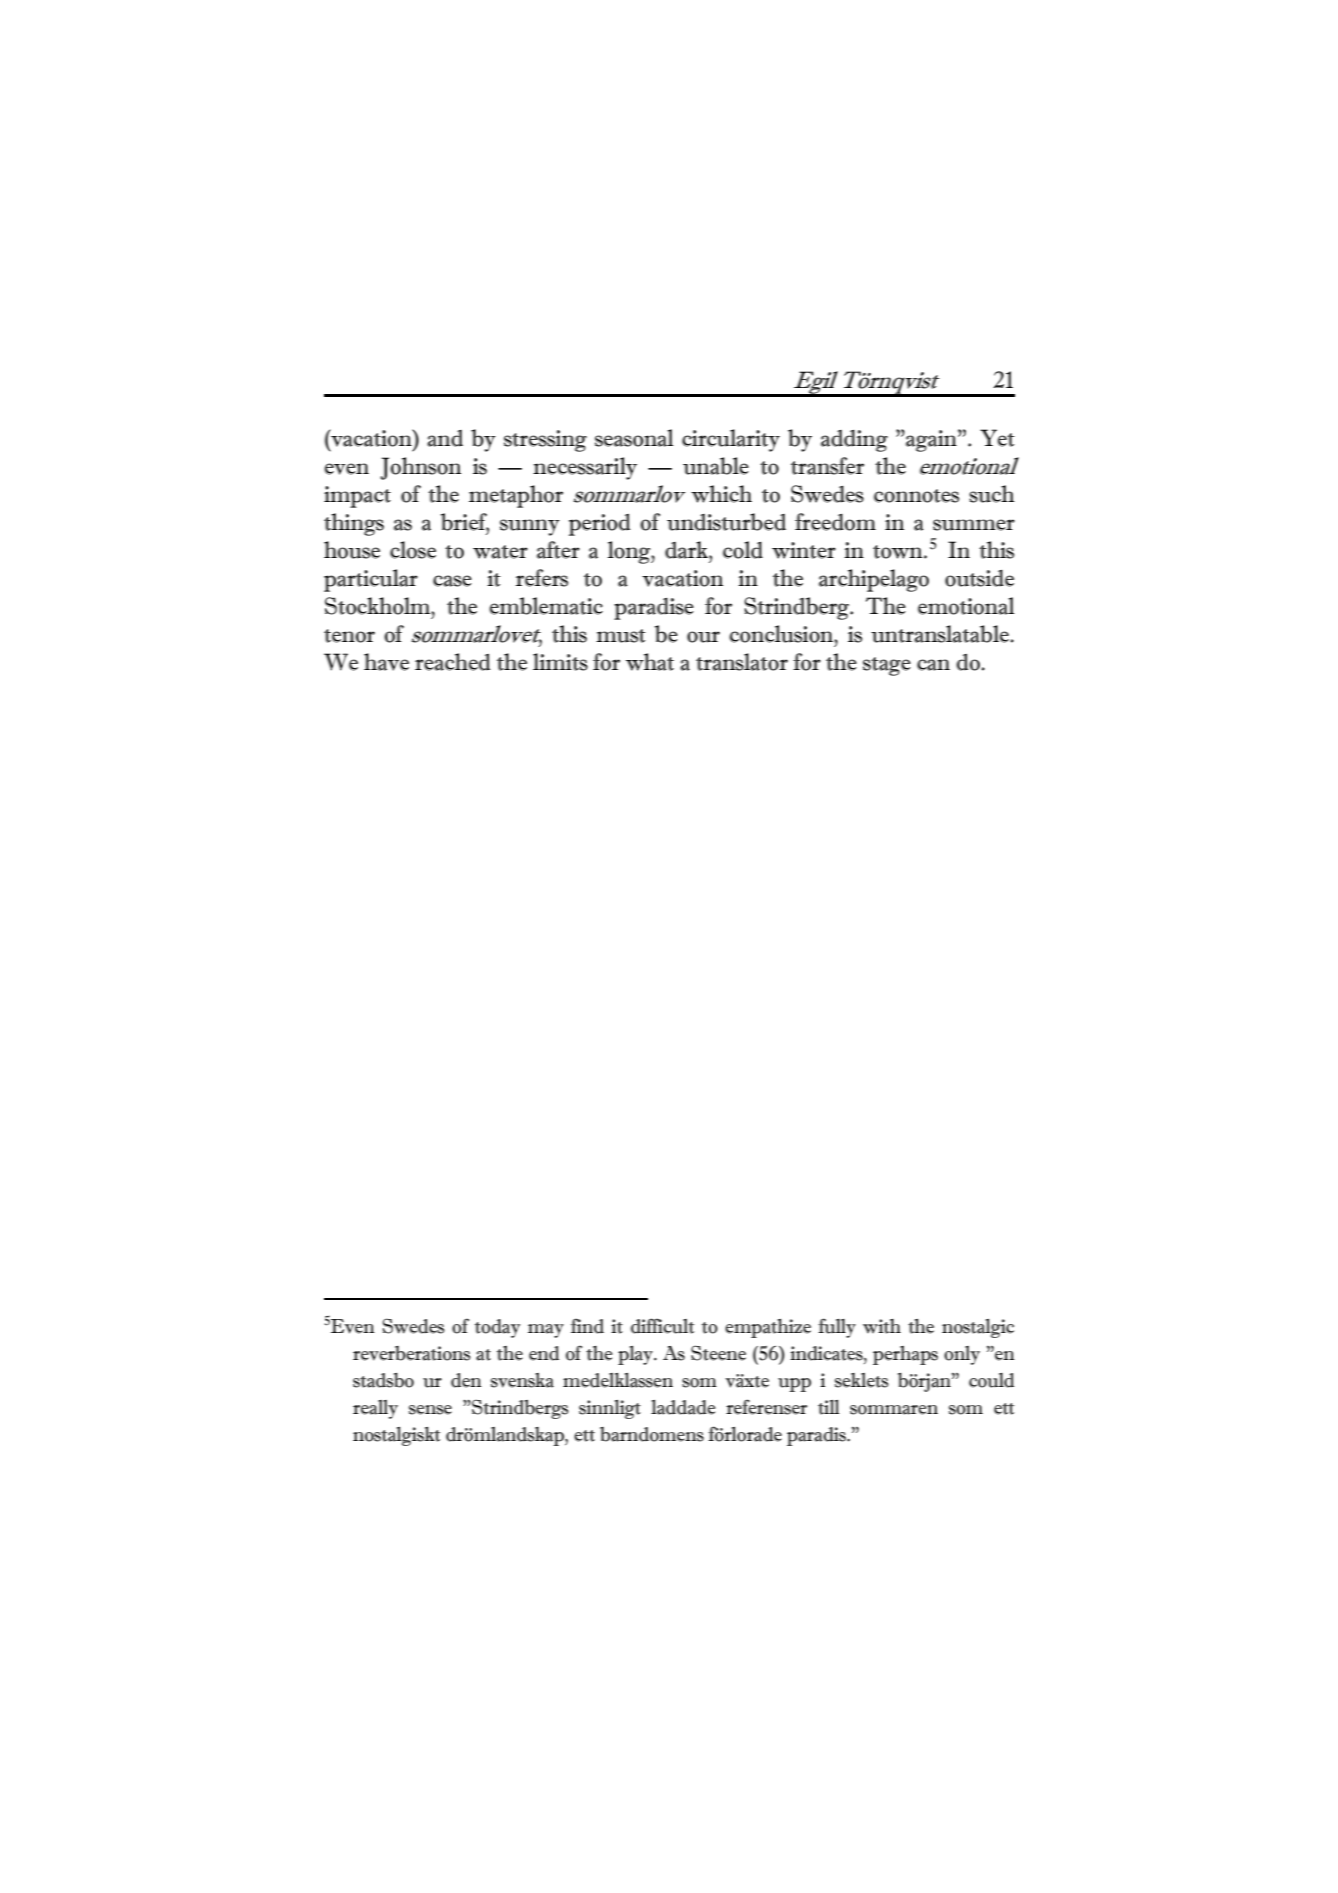 This page has width=1338, height=1893. I want to click on sense, so click(430, 1410).
